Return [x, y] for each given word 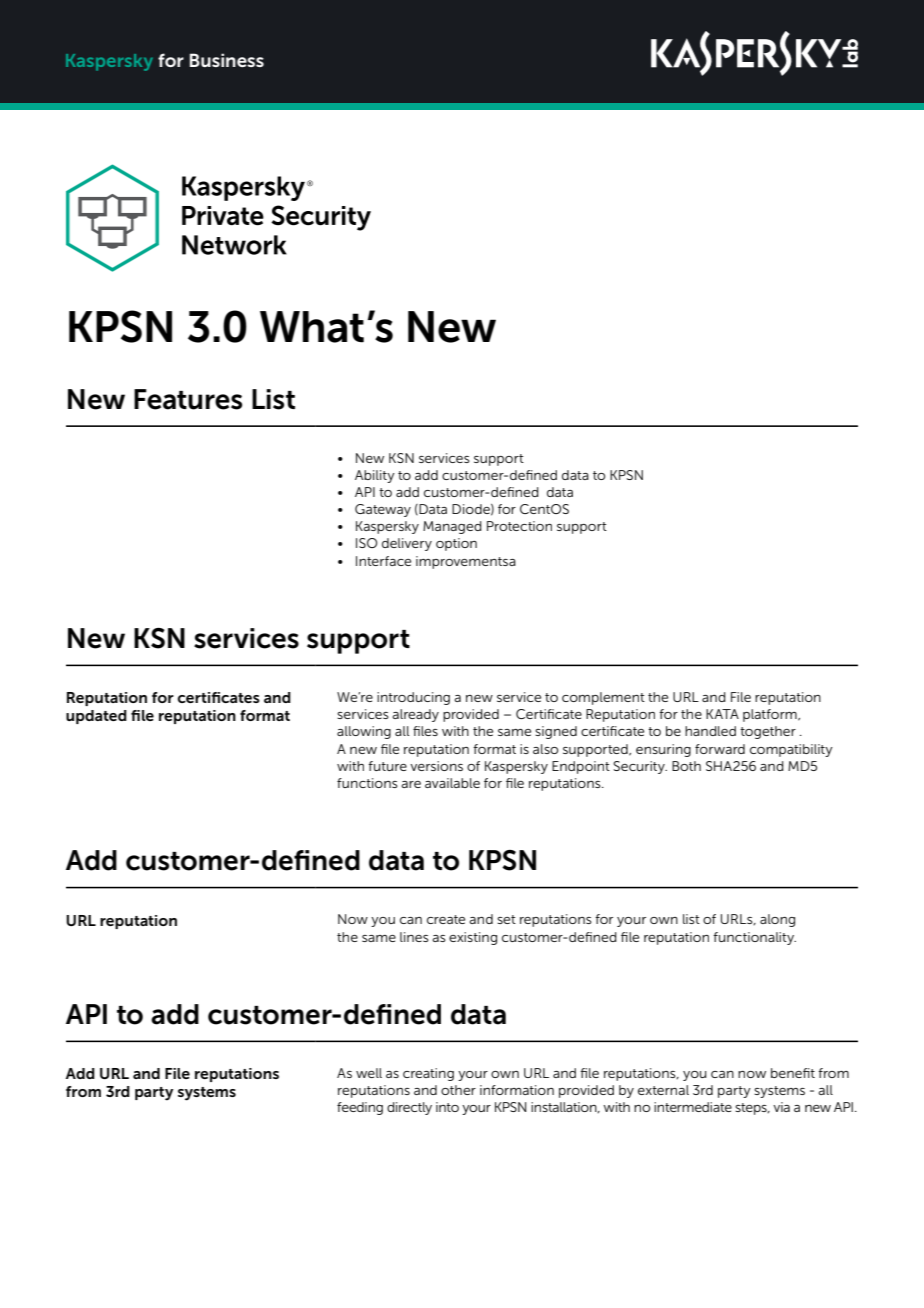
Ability [375, 476]
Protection [519, 526]
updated [96, 717]
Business [227, 60]
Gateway [383, 510]
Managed [452, 527]
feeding [360, 1108]
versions [436, 766]
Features [188, 399]
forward [720, 749]
